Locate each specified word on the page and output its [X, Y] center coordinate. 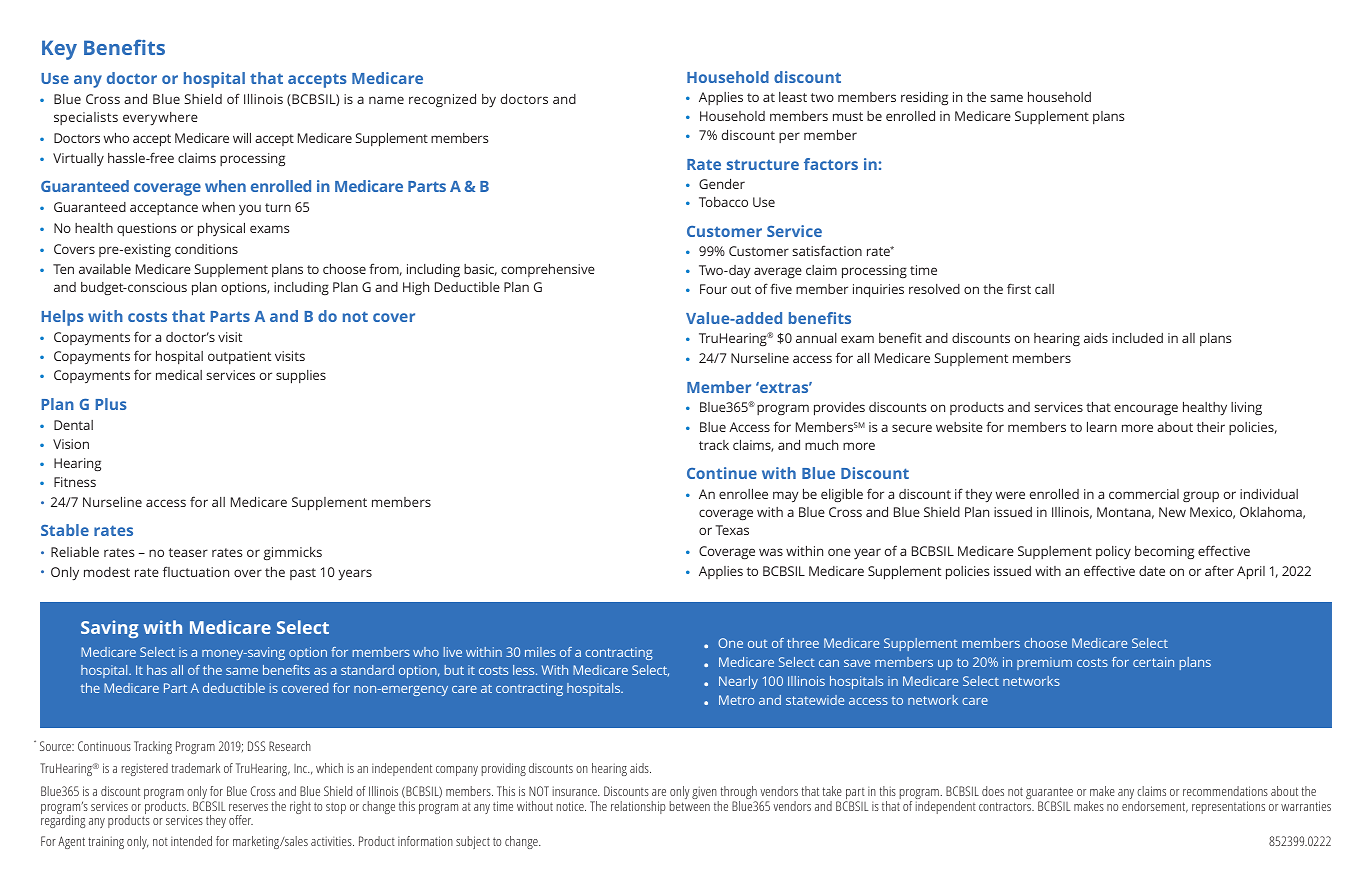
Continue [722, 473]
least [793, 97]
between [690, 804]
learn [1102, 427]
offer [241, 820]
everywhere [160, 118]
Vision [71, 444]
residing [924, 98]
